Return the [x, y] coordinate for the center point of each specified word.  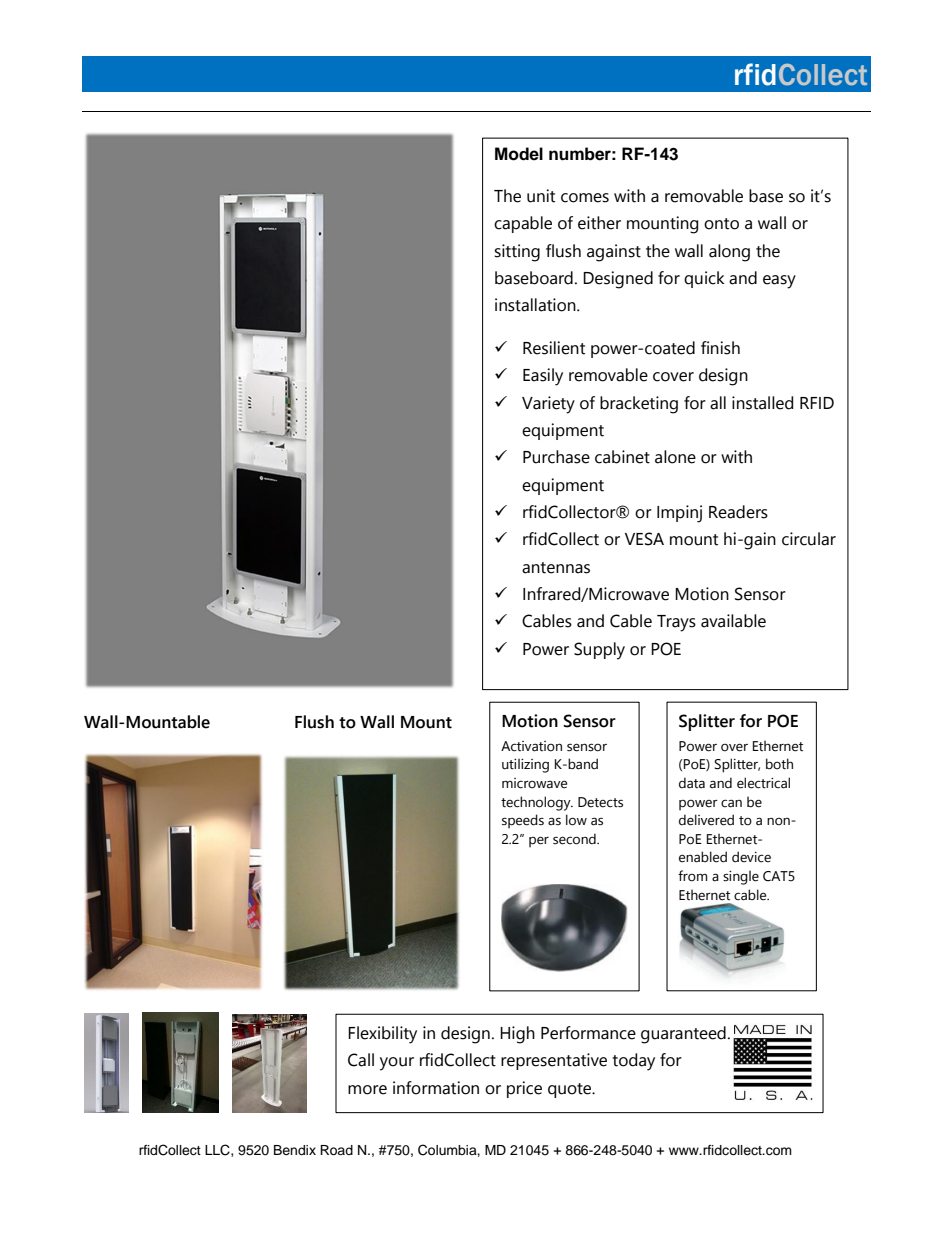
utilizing [525, 765]
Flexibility [382, 1035]
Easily [543, 377]
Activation [531, 746]
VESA [644, 539]
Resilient [554, 348]
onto [721, 224]
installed [762, 403]
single [741, 877]
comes [585, 198]
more [367, 1090]
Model [519, 154]
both [779, 764]
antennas [556, 568]
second [575, 839]
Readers [738, 512]
